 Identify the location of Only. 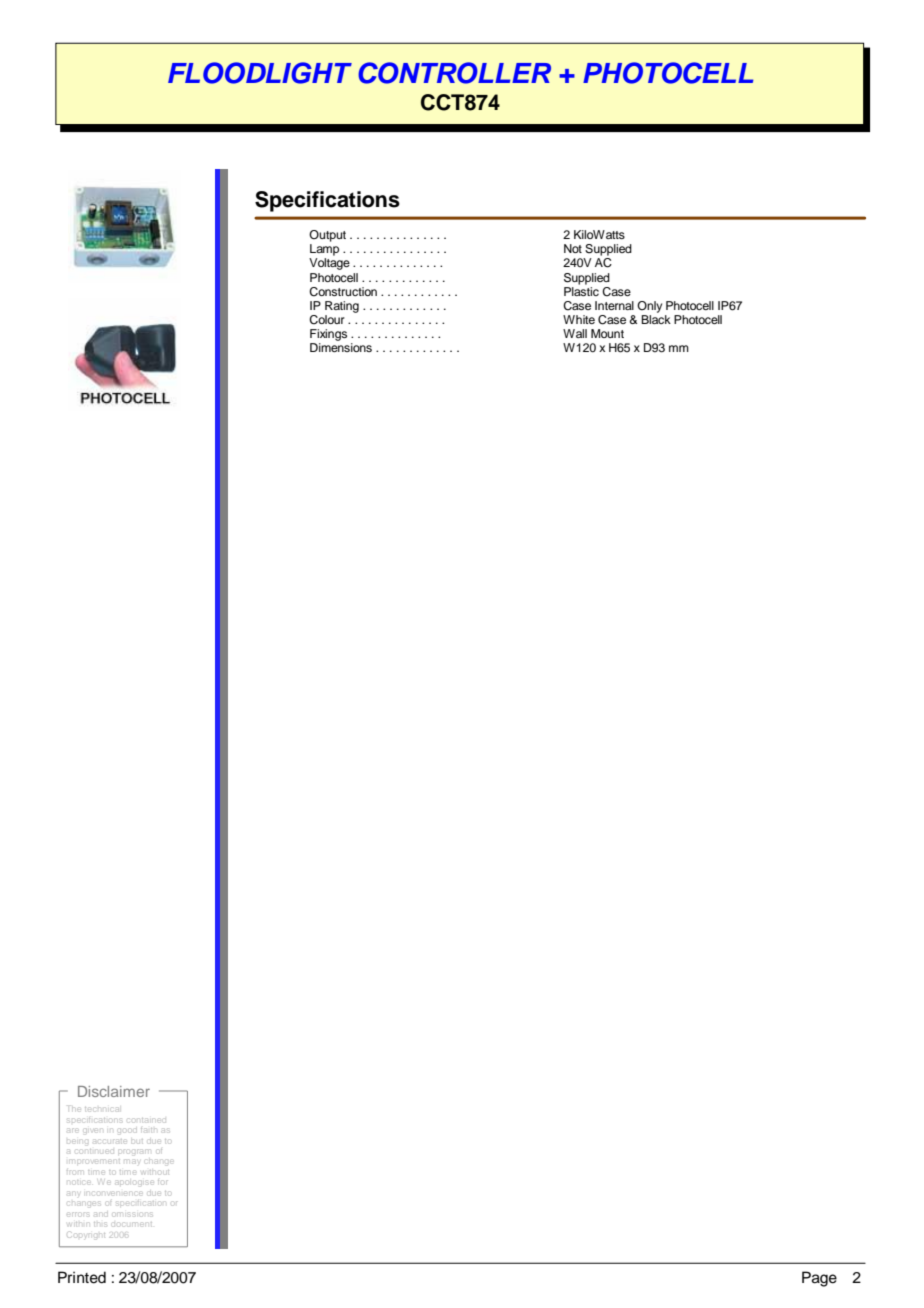
(649, 307).
